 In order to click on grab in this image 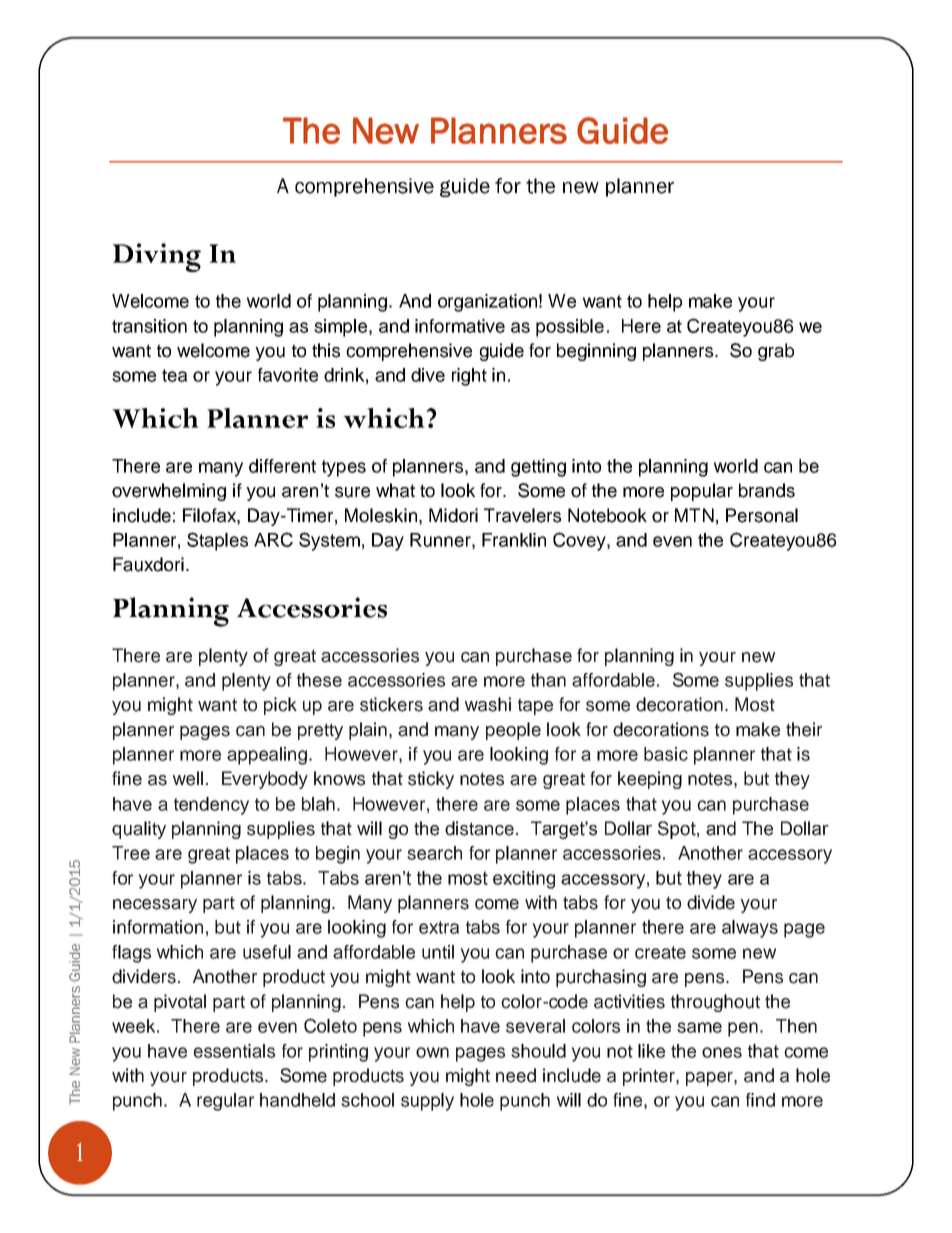, I will do `click(776, 352)`.
